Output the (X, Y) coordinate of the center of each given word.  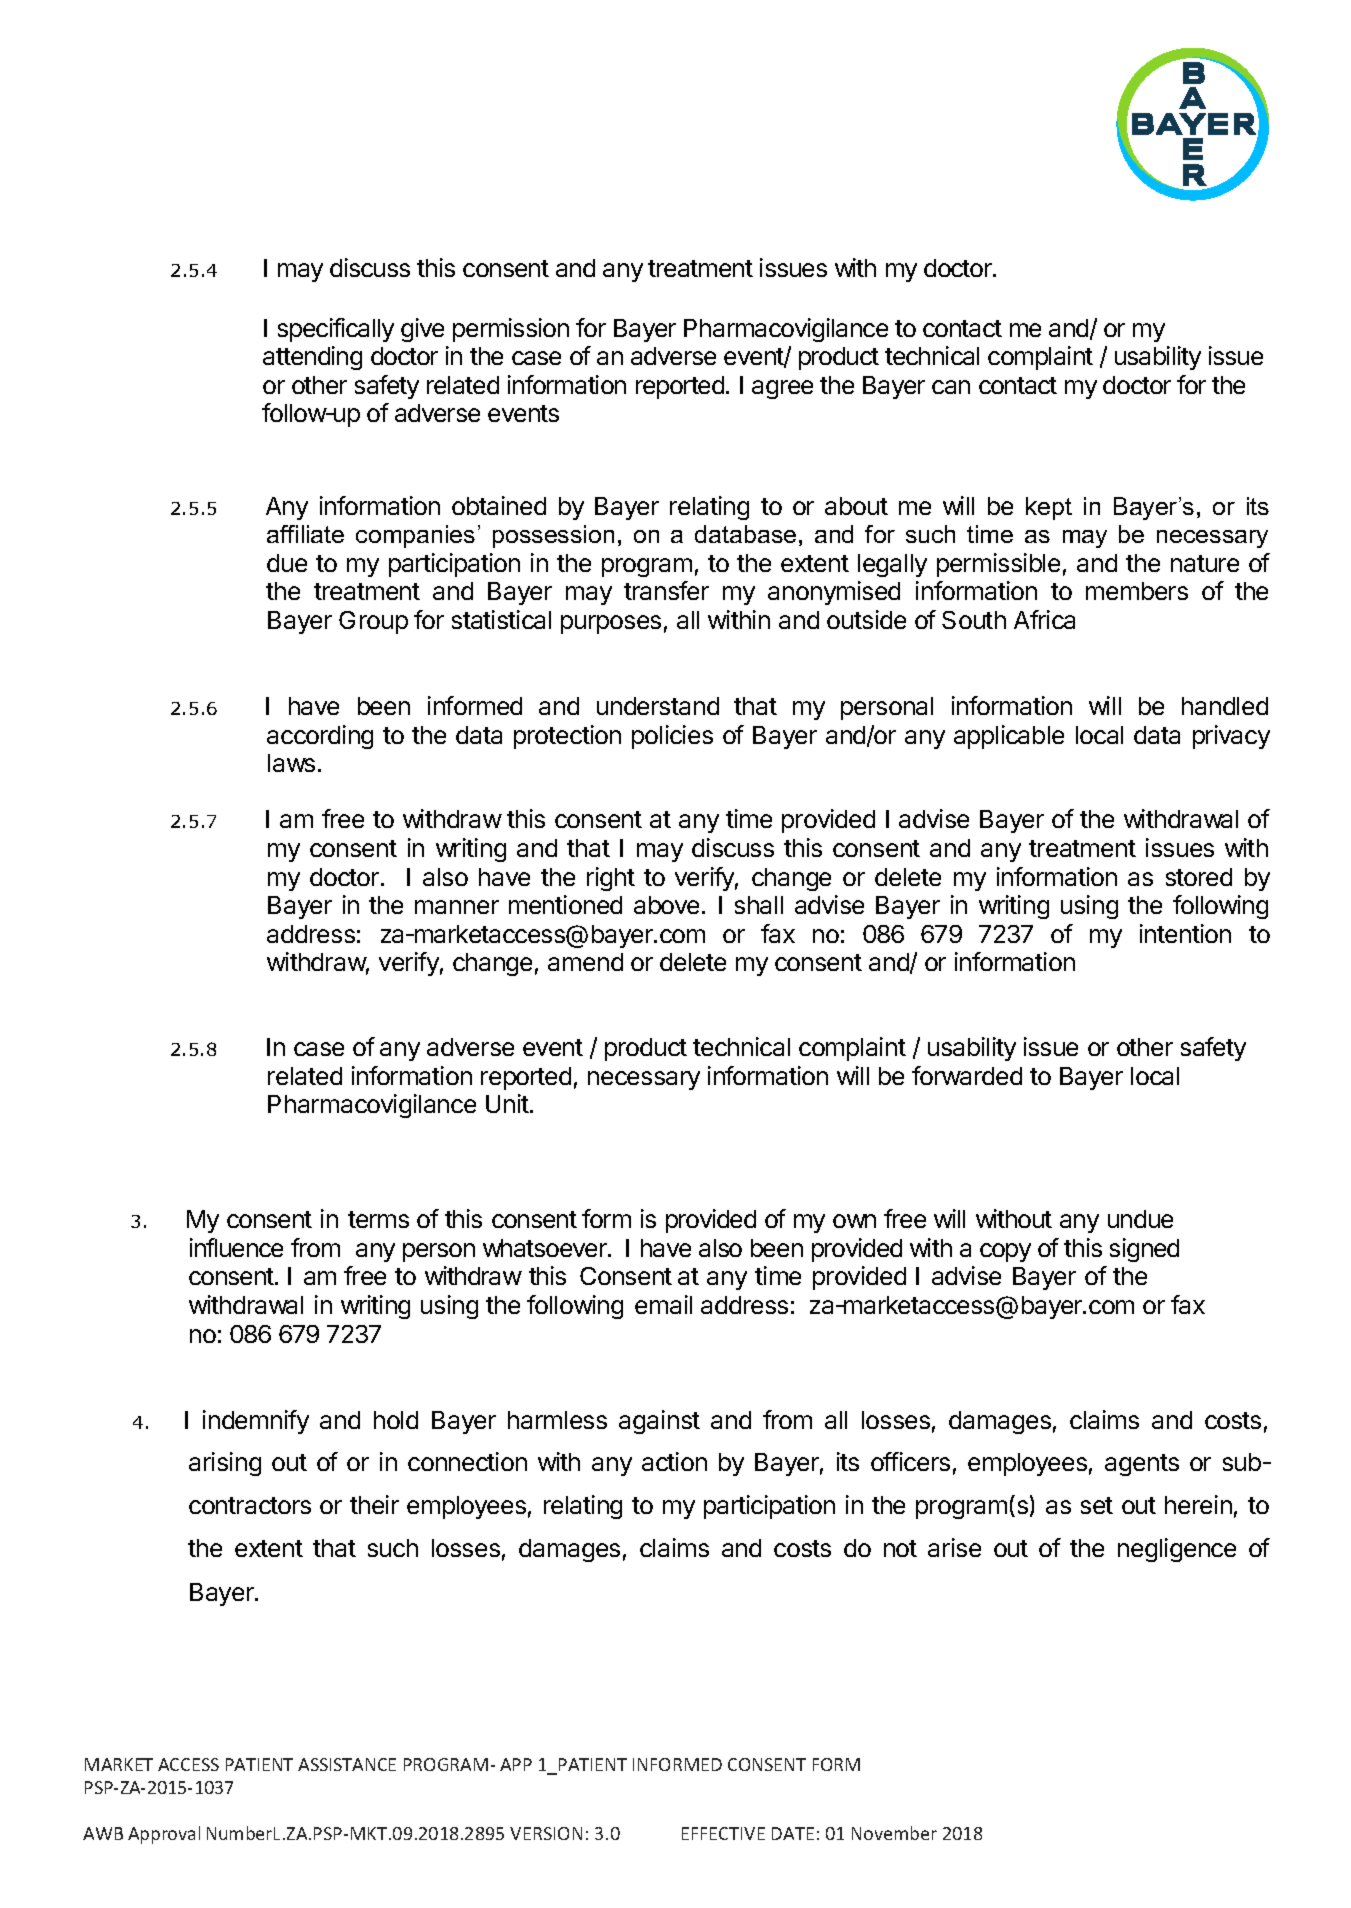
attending (312, 358)
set (1097, 1505)
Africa (1044, 619)
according (320, 737)
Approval (164, 1835)
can (951, 387)
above (666, 905)
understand (658, 706)
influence (236, 1247)
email (663, 1304)
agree (782, 389)
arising (225, 1464)
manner (457, 907)
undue (1140, 1219)
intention (1185, 933)
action (674, 1461)
